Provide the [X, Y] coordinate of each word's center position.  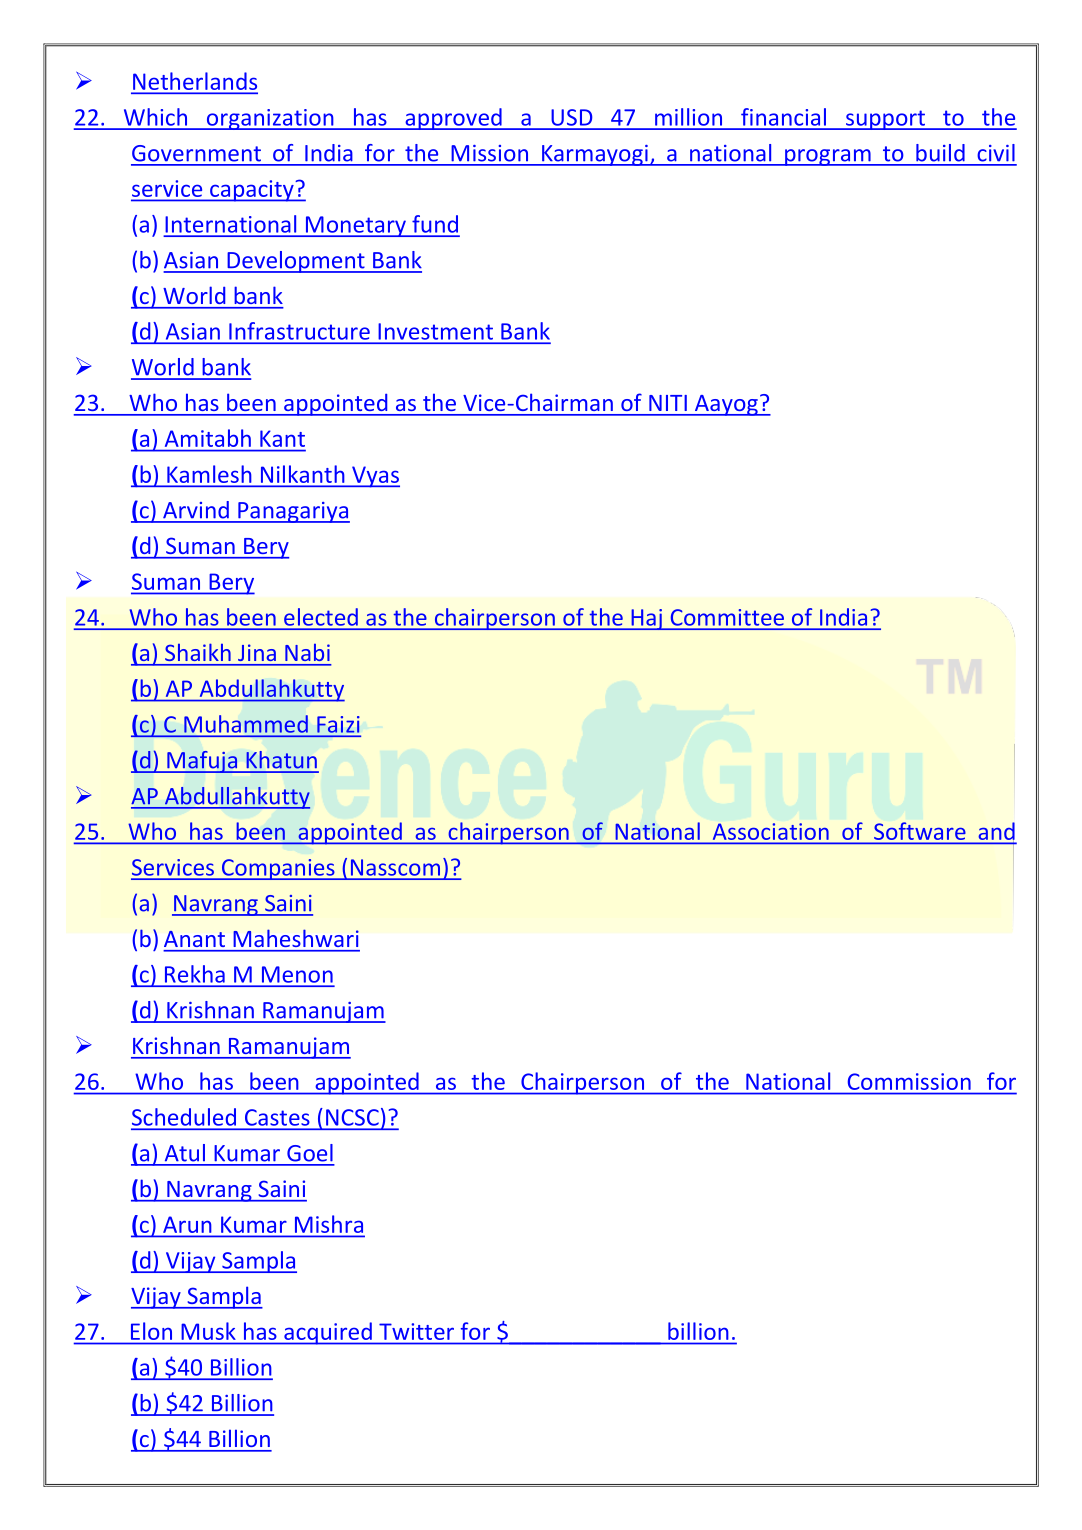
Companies [278, 869]
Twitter [416, 1331]
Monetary [356, 226]
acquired [328, 1333]
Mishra [329, 1224]
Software [919, 831]
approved [453, 119]
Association [770, 831]
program [828, 157]
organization [270, 119]
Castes [277, 1117]
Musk [208, 1331]
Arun [187, 1225]
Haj [647, 619]
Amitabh [208, 438]
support [885, 120]
